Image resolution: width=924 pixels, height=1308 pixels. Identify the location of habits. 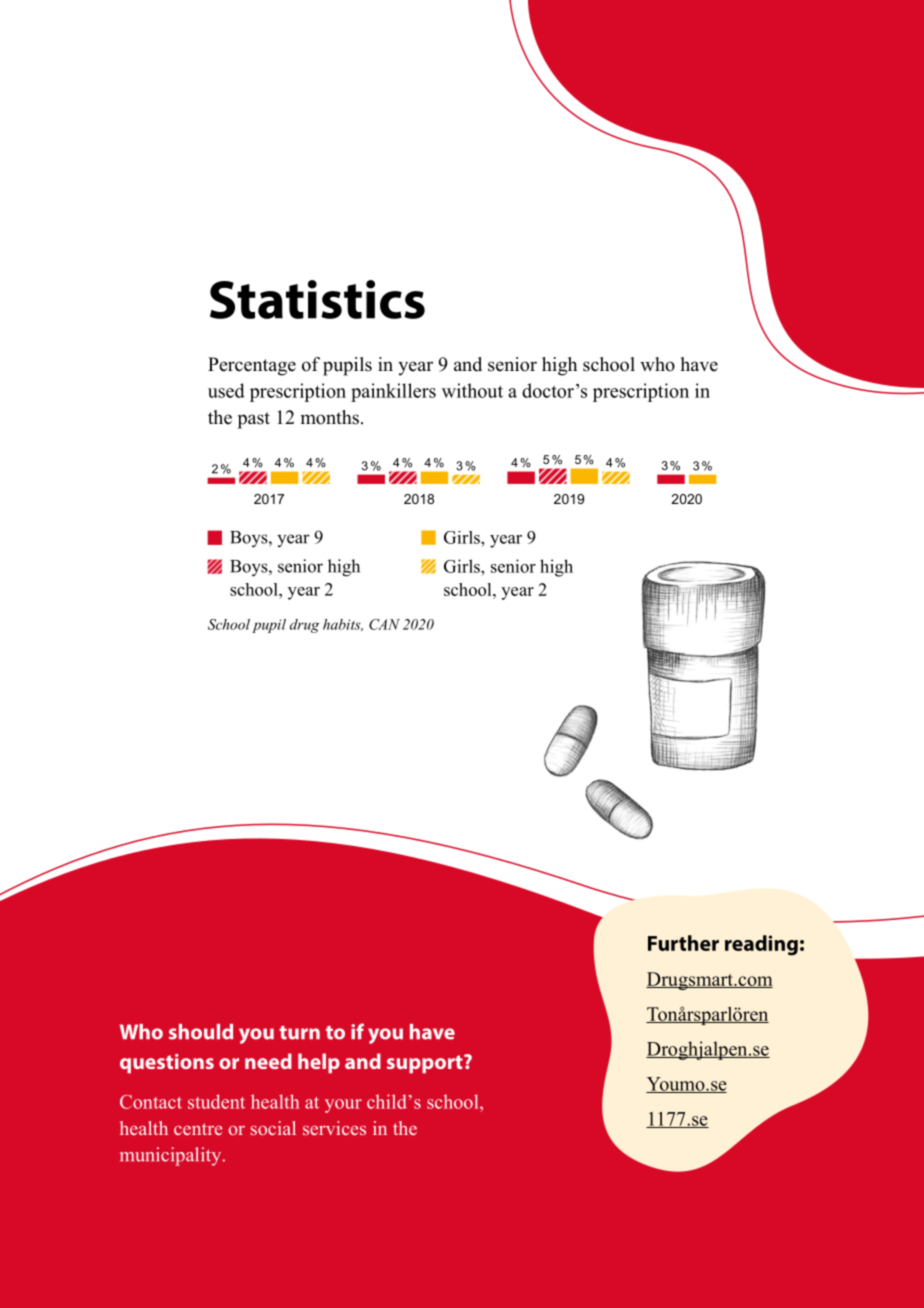
(343, 625).
